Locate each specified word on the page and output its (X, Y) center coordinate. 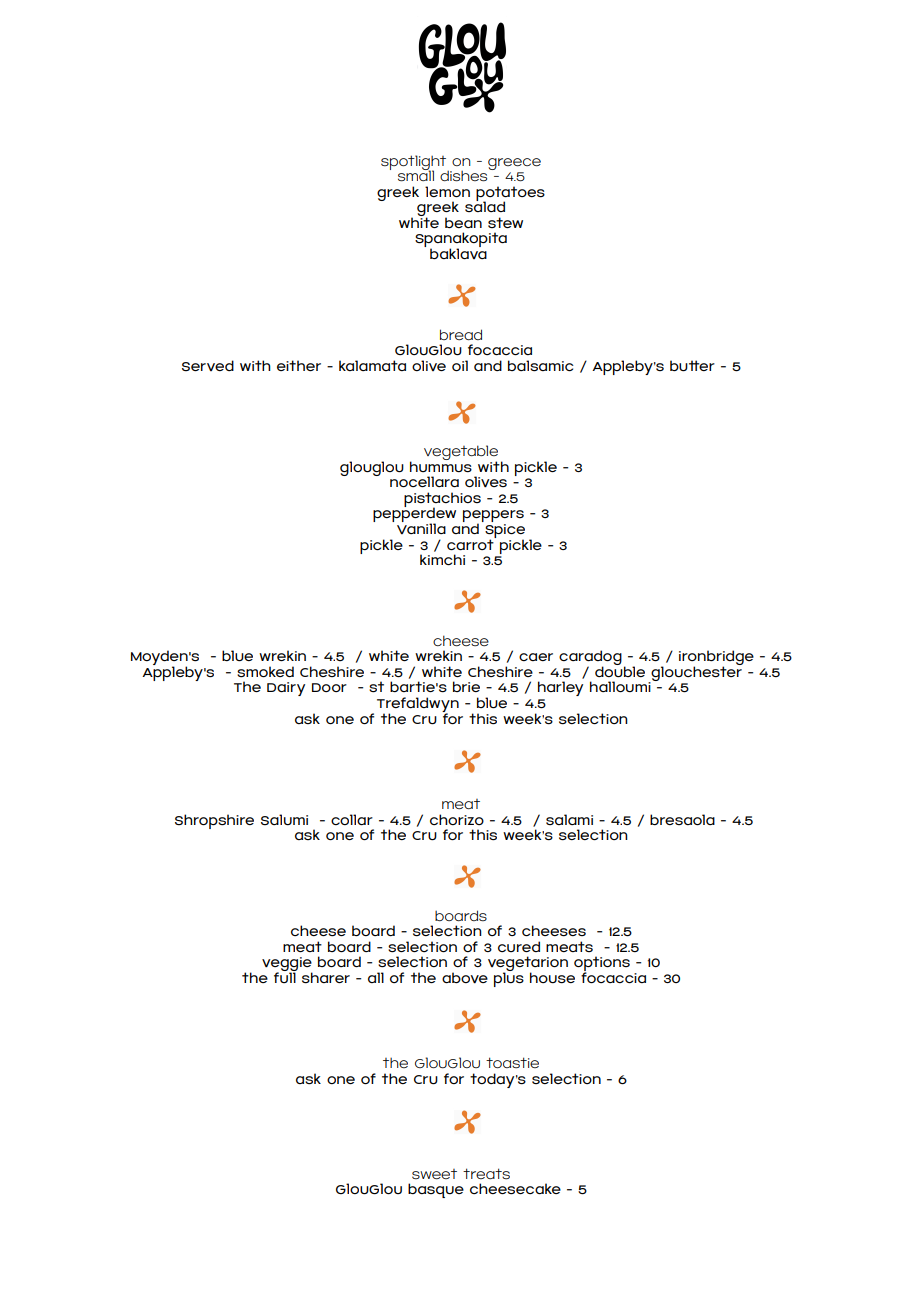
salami (569, 819)
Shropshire (214, 821)
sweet (434, 1174)
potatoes (510, 194)
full (285, 976)
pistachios (442, 500)
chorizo (457, 819)
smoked (265, 672)
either (299, 365)
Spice (505, 532)
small (416, 175)
